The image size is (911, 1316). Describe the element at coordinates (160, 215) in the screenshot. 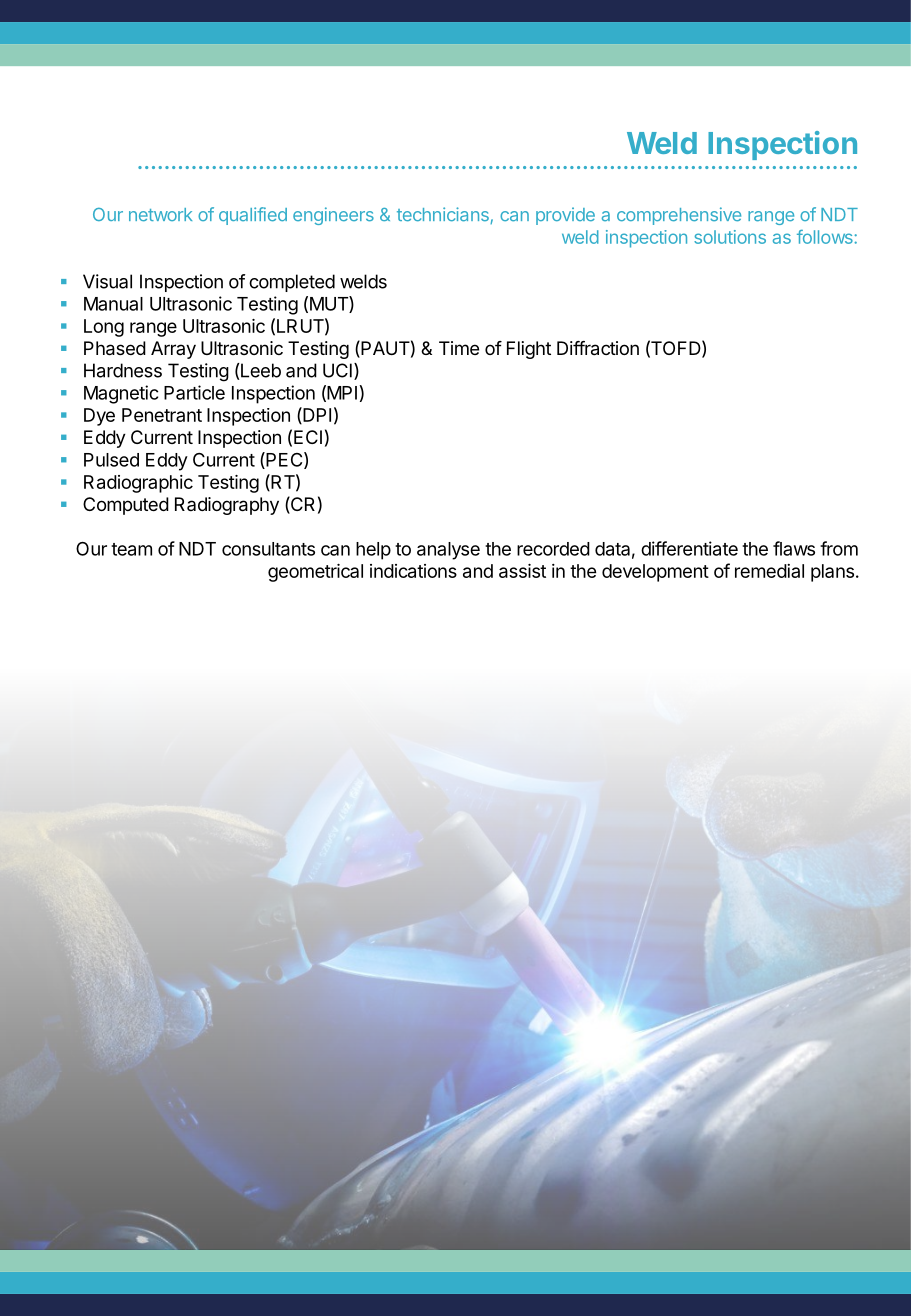

I see `network` at that location.
